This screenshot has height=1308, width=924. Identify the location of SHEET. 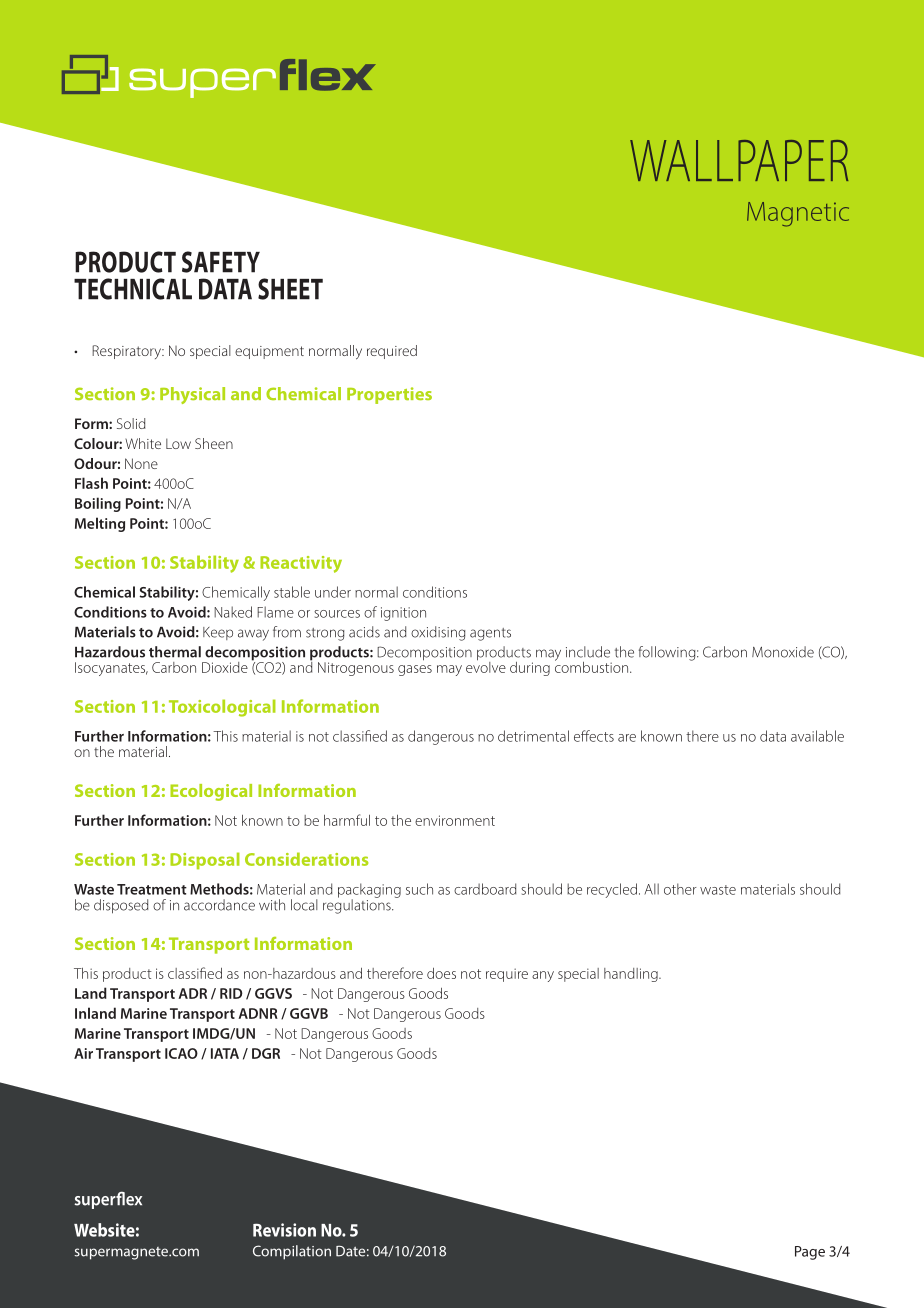
(290, 289).
